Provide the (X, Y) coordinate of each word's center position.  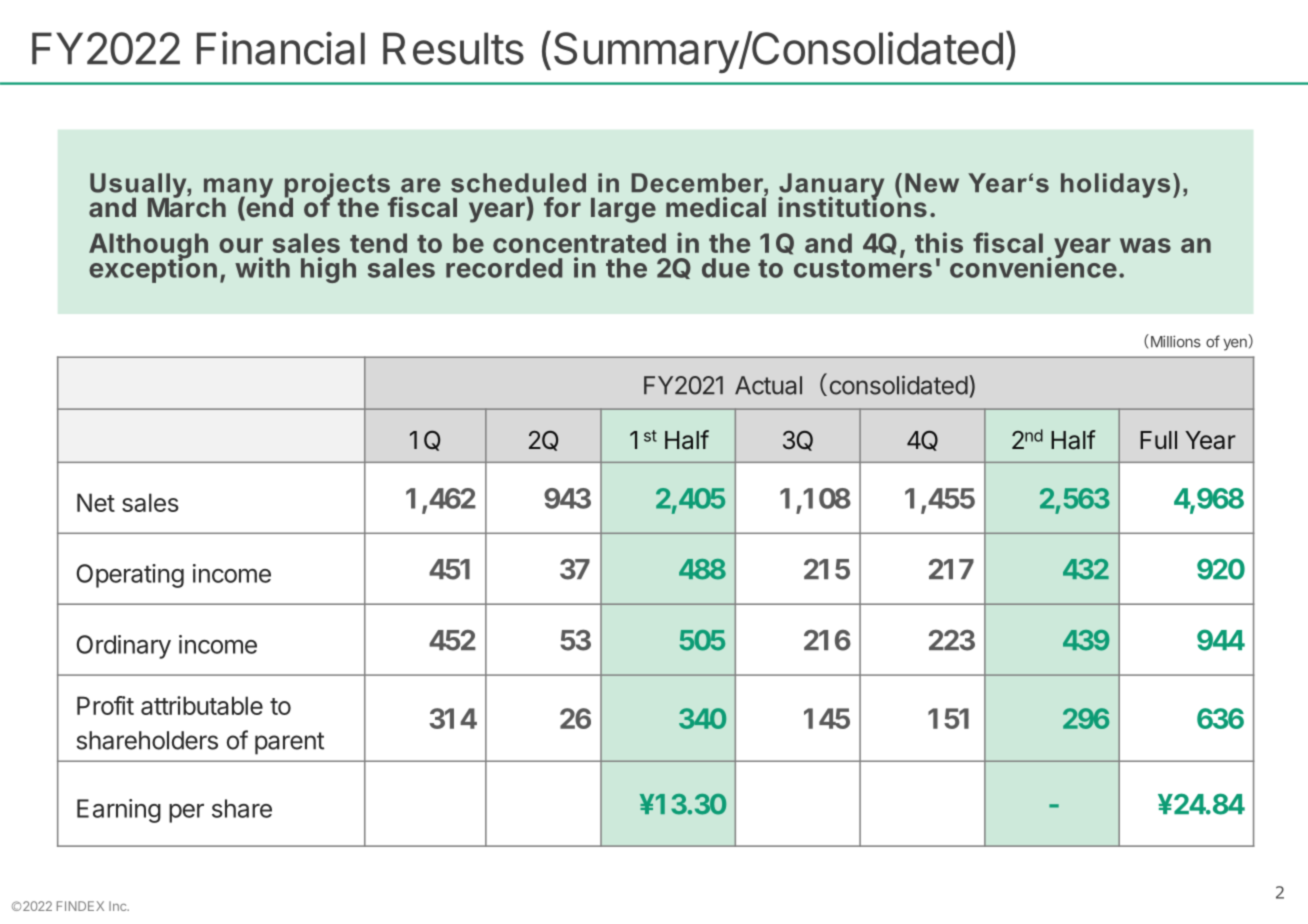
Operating (130, 576)
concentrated (579, 243)
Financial (281, 48)
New (932, 183)
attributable (202, 705)
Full (1158, 440)
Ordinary (123, 647)
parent (289, 743)
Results (453, 48)
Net (96, 502)
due (726, 268)
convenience (1033, 267)
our (241, 245)
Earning (119, 811)
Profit (105, 705)
